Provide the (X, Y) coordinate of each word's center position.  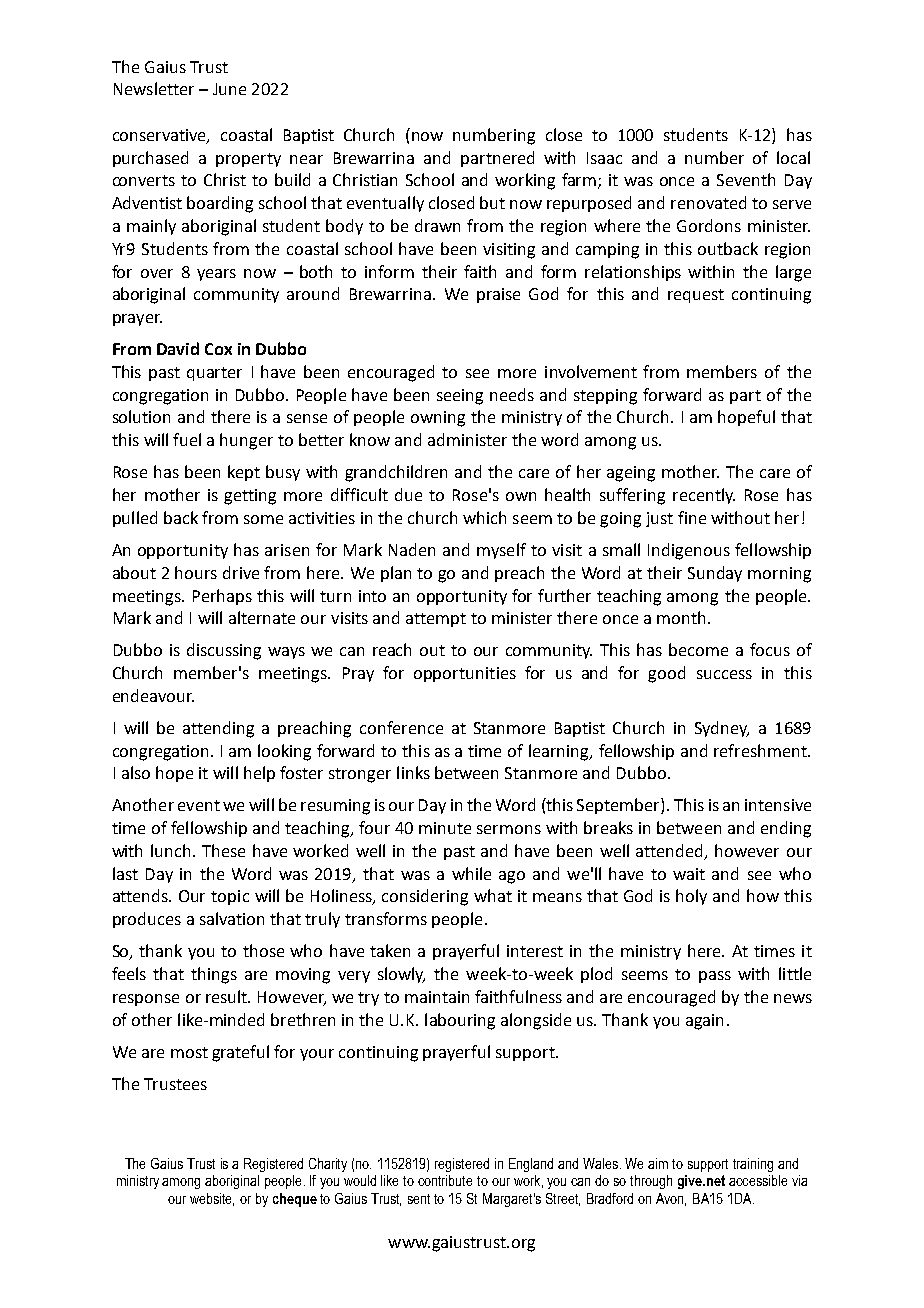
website (212, 1199)
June (229, 89)
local (793, 157)
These (223, 850)
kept (244, 473)
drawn (437, 225)
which (484, 517)
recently (704, 496)
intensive (778, 805)
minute (445, 828)
